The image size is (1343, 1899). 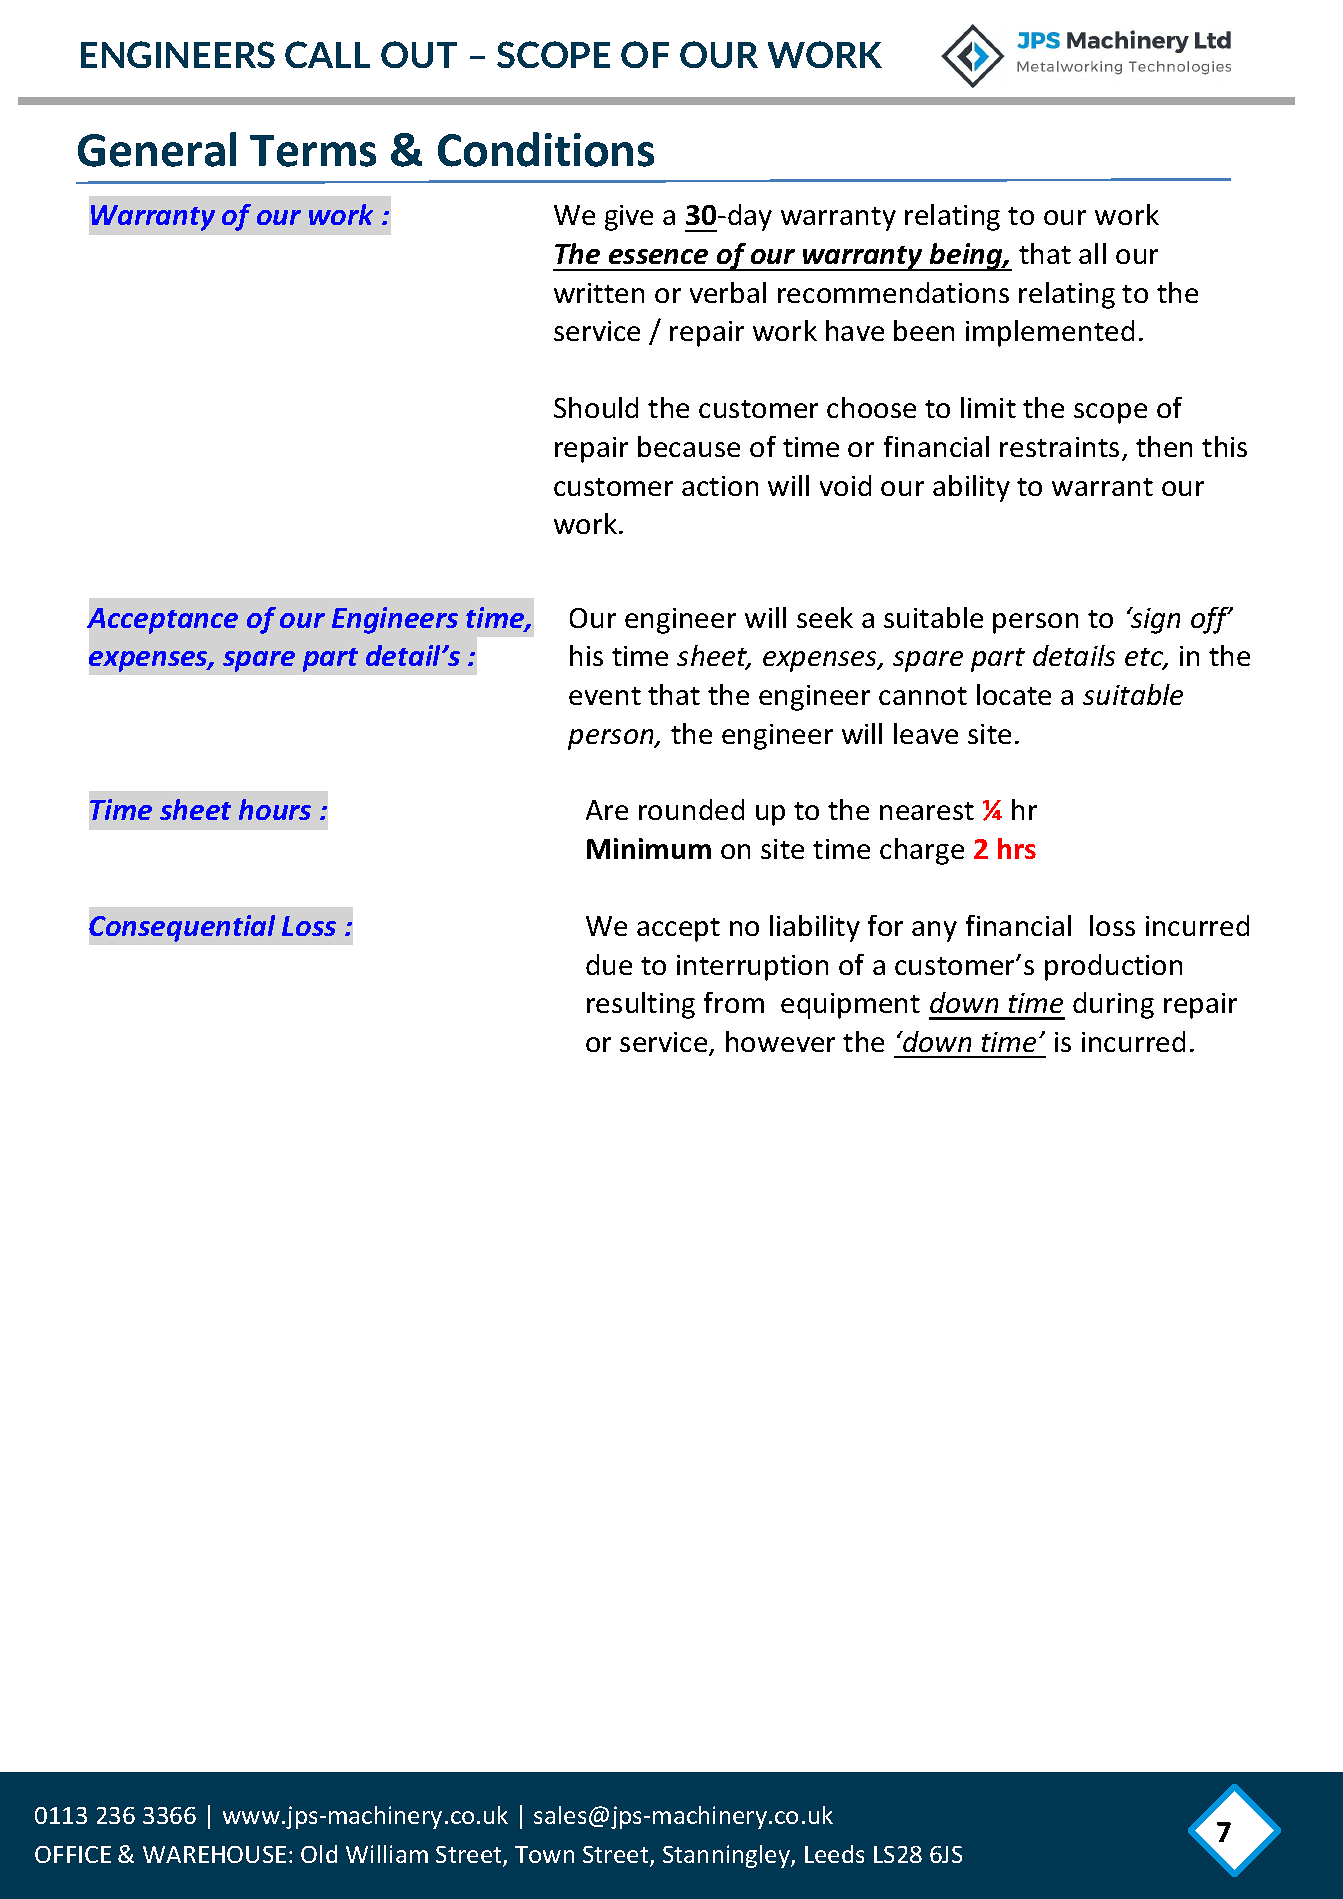 I want to click on locate, so click(x=1014, y=694).
